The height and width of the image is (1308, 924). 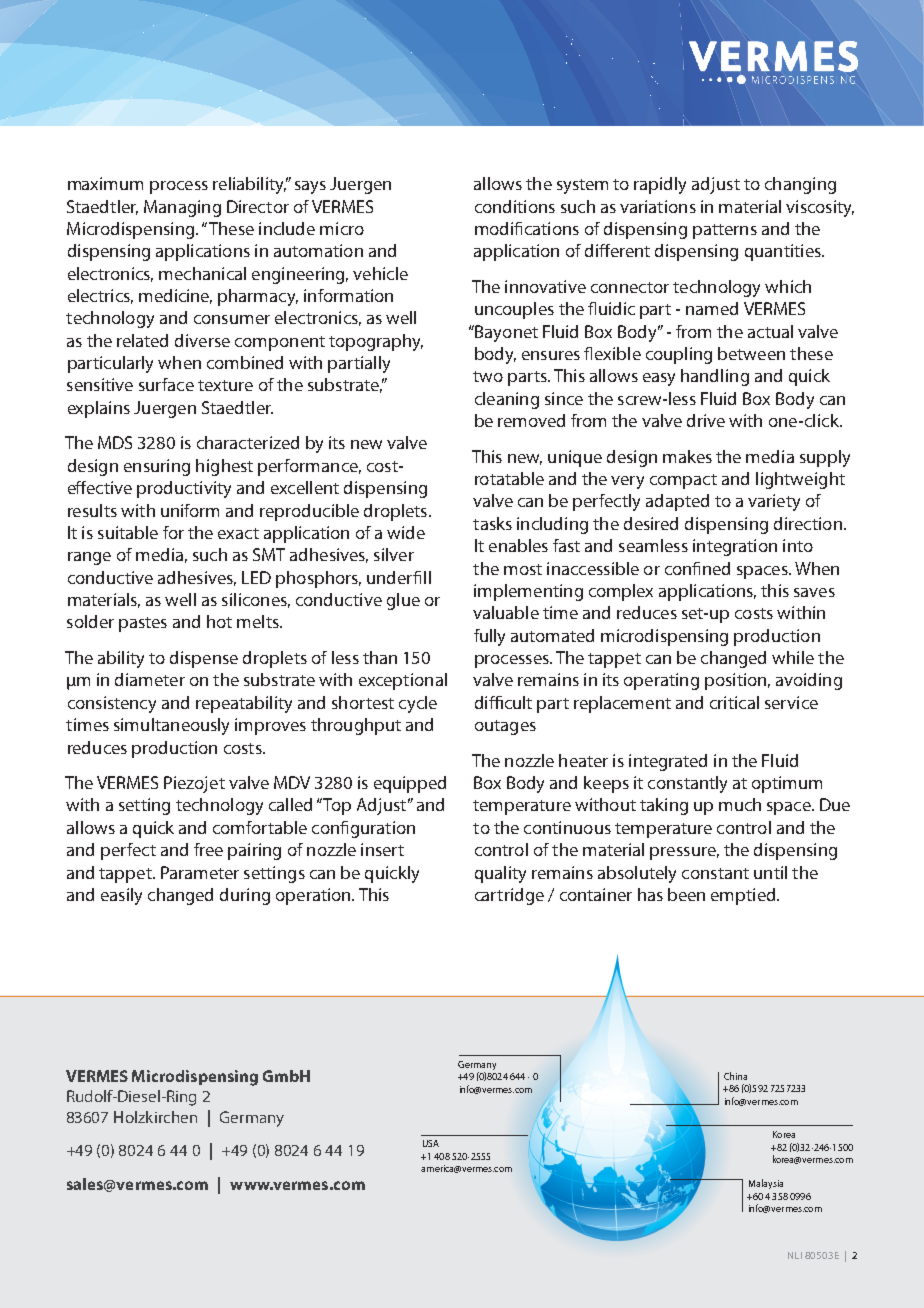 What do you see at coordinates (492, 523) in the image?
I see `tasks` at bounding box center [492, 523].
